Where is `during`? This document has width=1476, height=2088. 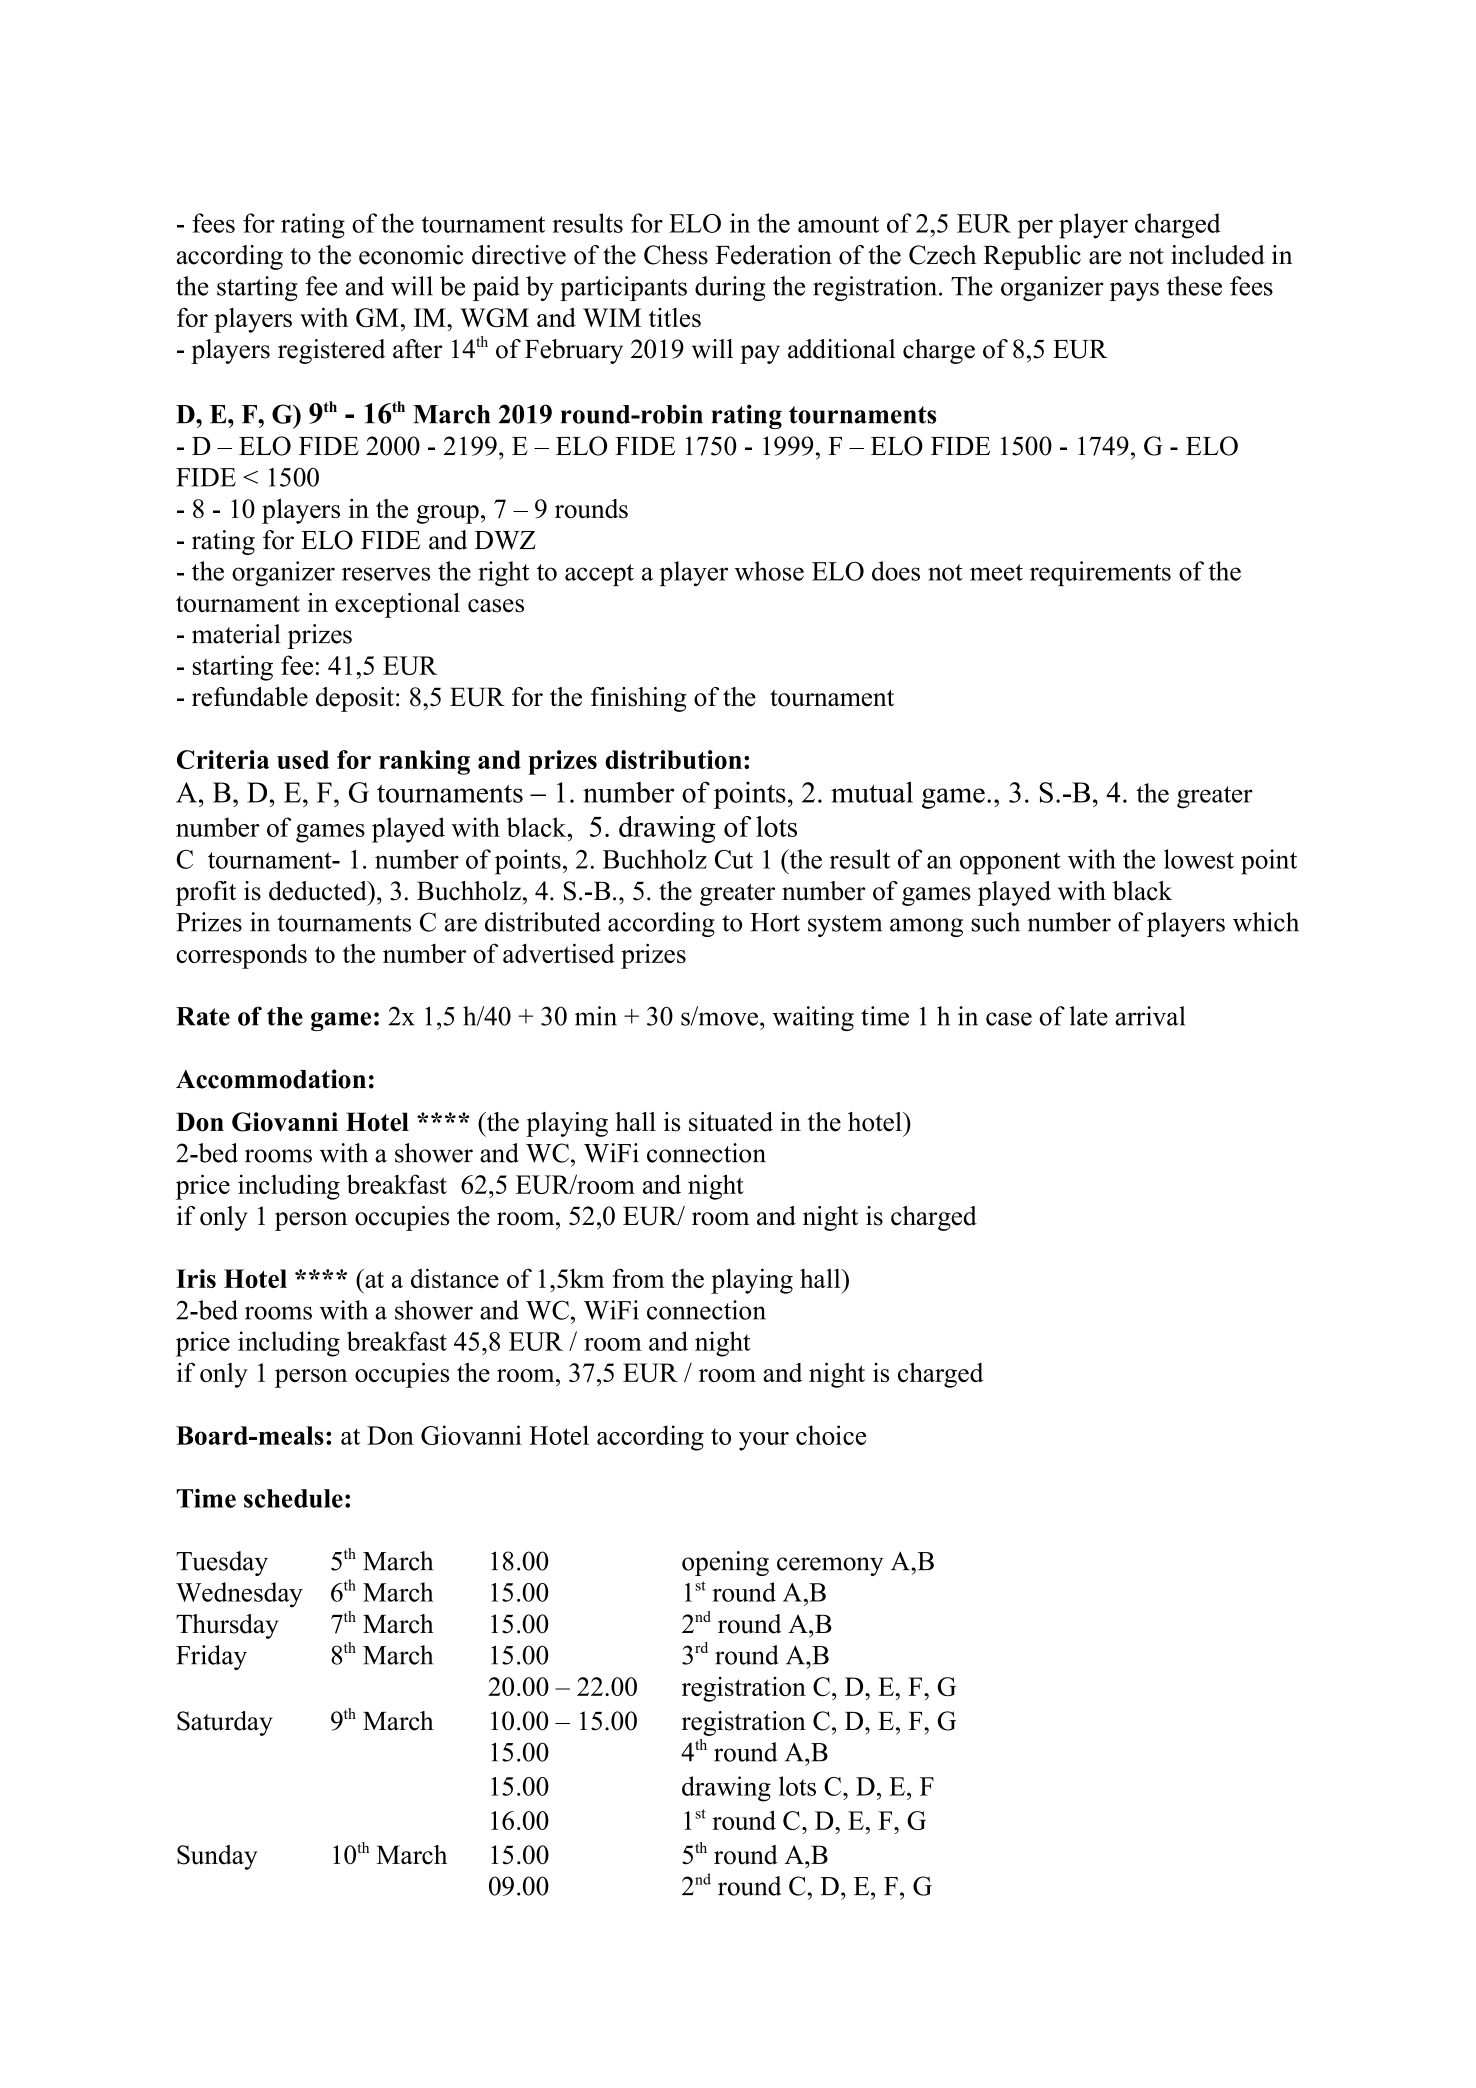
during is located at coordinates (730, 288).
